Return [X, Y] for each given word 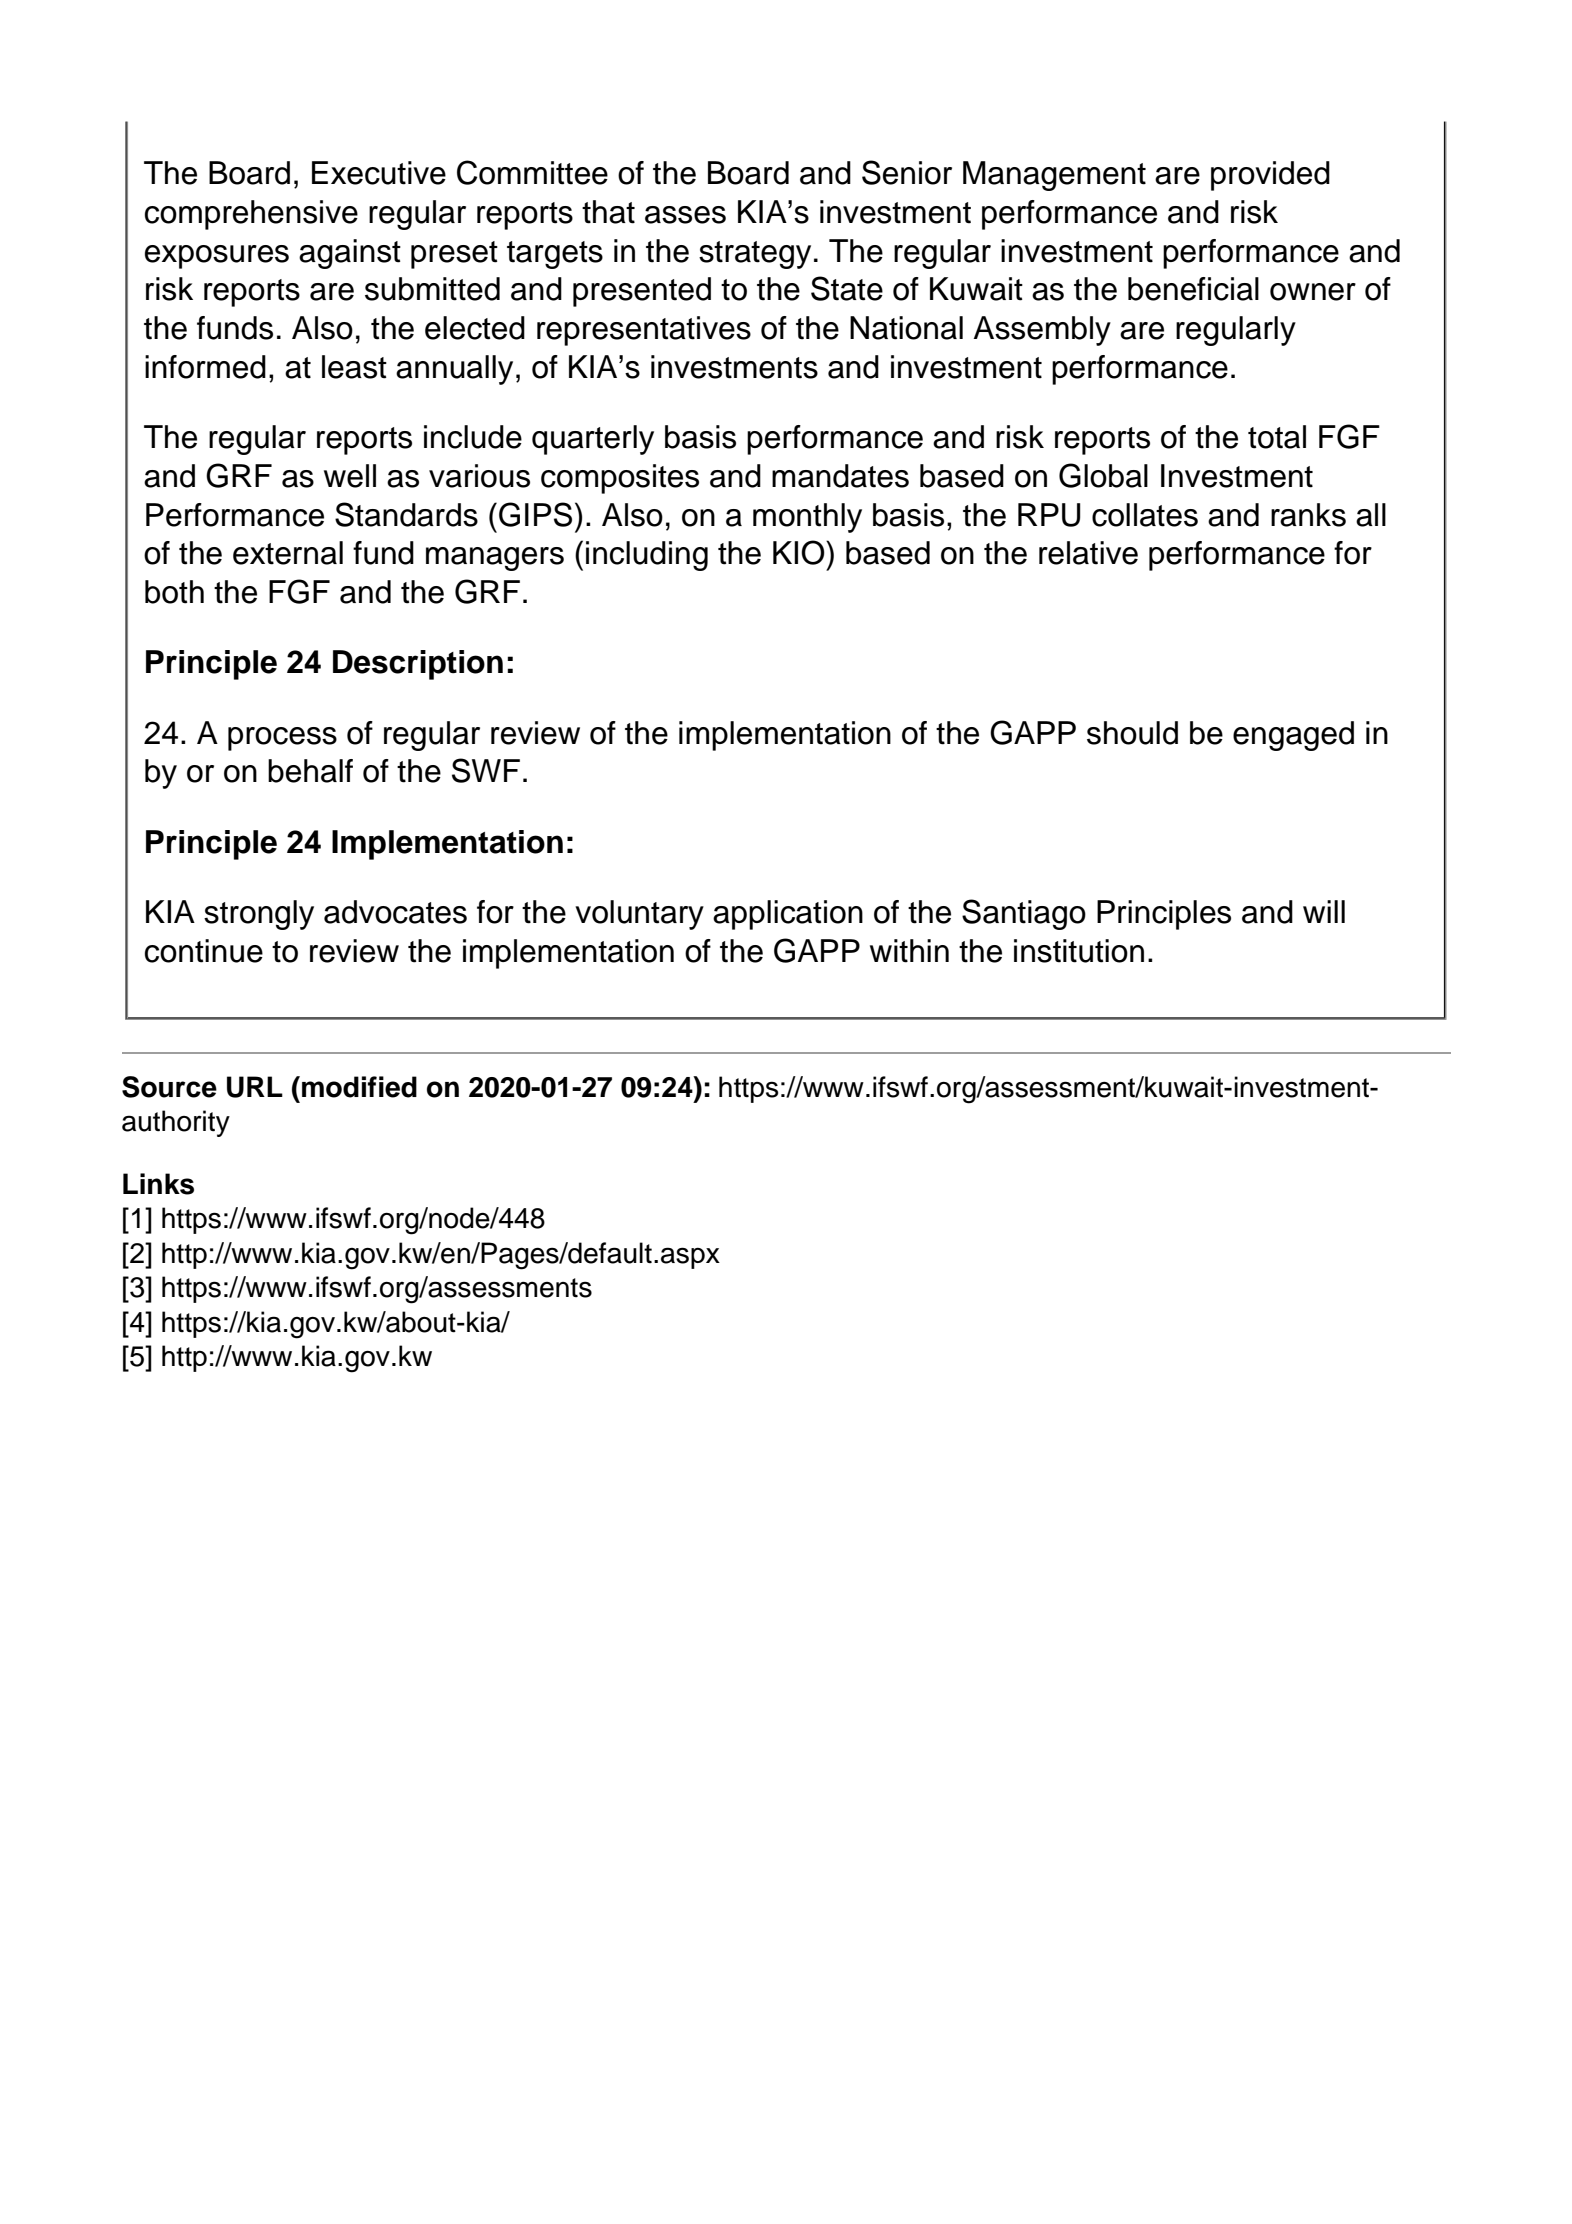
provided [1270, 176]
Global [1103, 475]
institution [1079, 951]
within [909, 951]
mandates [840, 476]
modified [359, 1087]
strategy [755, 255]
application [788, 915]
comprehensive [251, 215]
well [350, 476]
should [1132, 733]
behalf [310, 771]
